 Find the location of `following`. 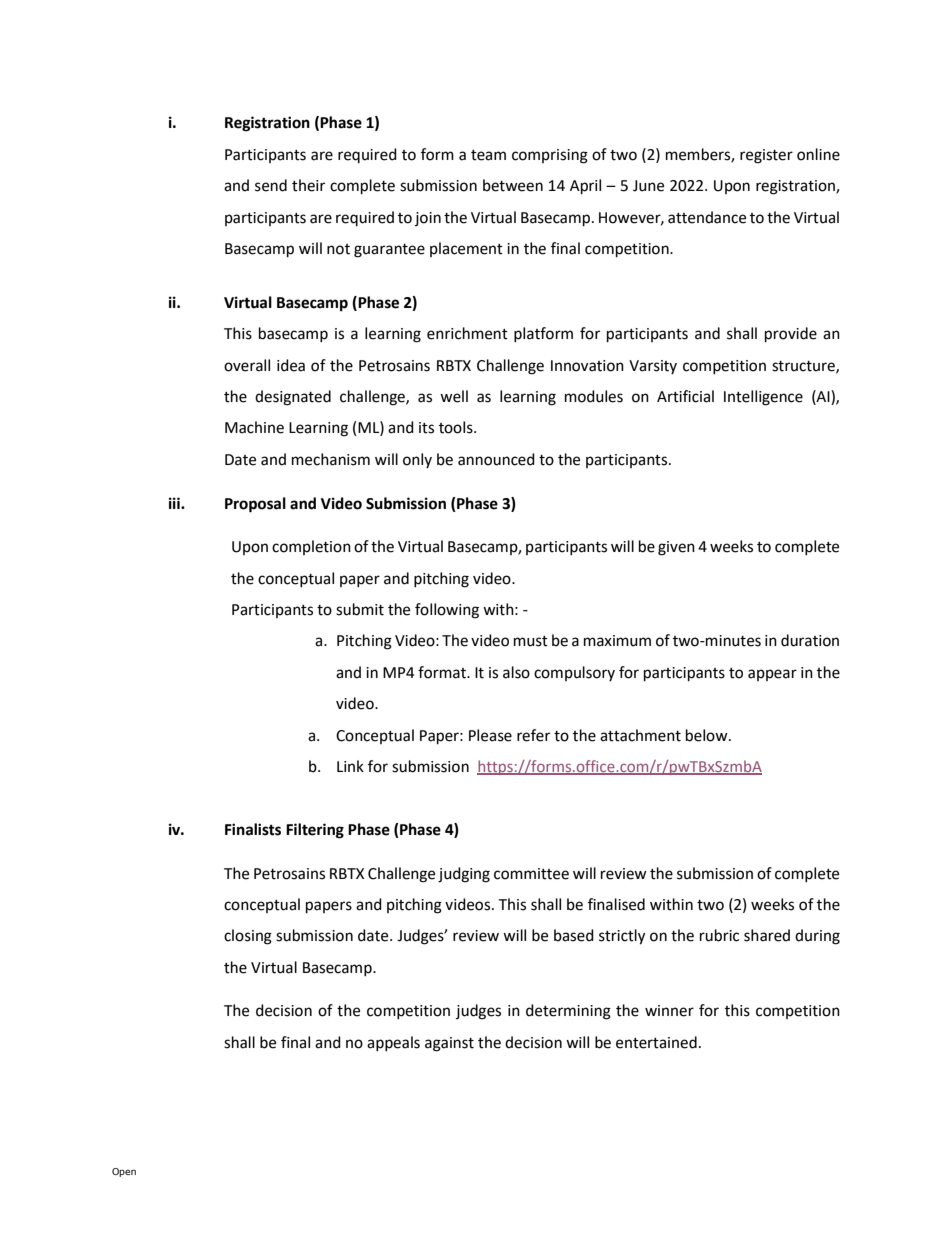

following is located at coordinates (447, 611).
